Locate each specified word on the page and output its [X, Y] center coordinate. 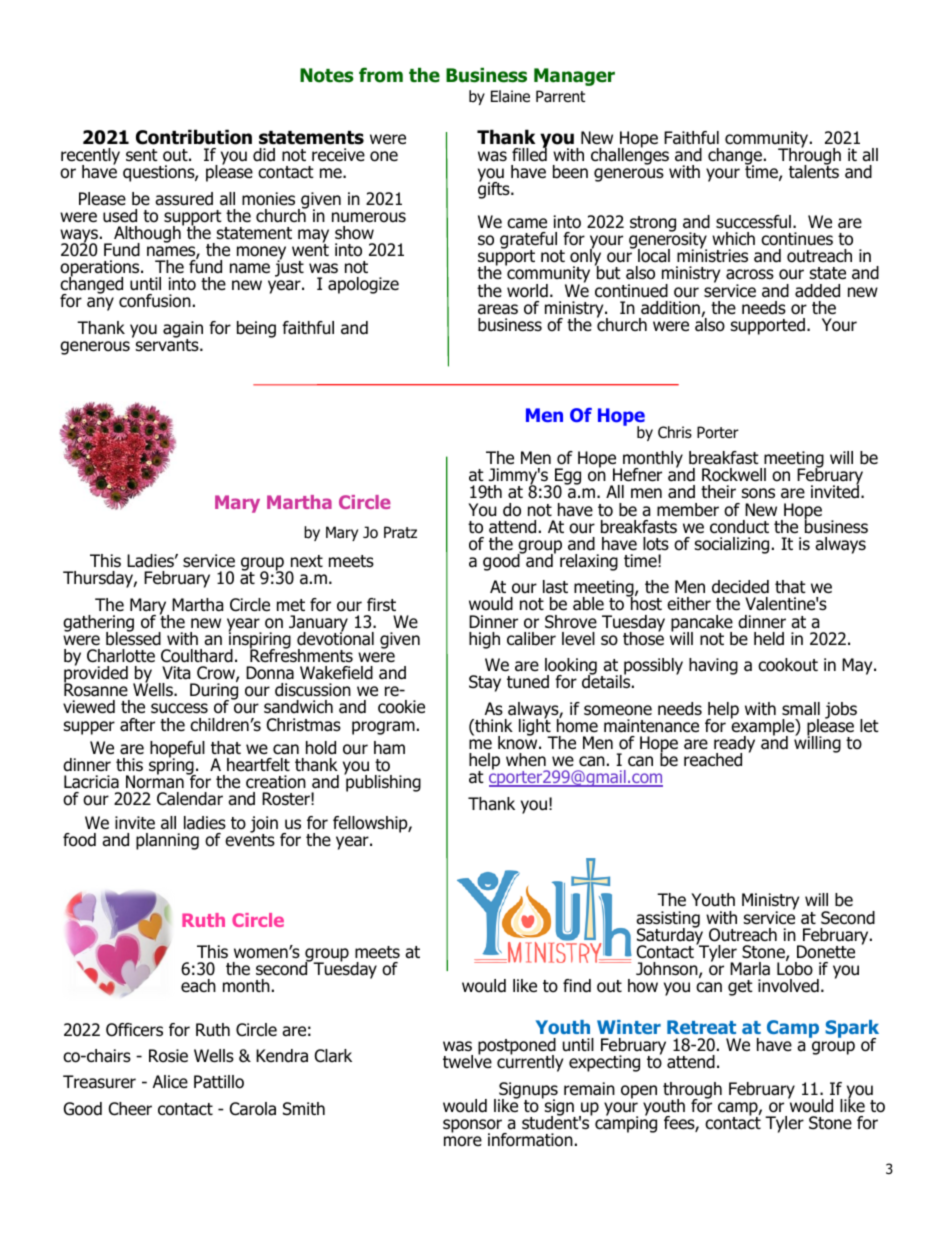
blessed [133, 638]
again [183, 330]
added [817, 291]
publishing [382, 782]
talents [814, 171]
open [639, 1092]
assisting [668, 920]
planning [167, 841]
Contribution [194, 137]
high [484, 640]
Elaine [510, 96]
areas [498, 309]
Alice [170, 1081]
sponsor [473, 1127]
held [769, 639]
